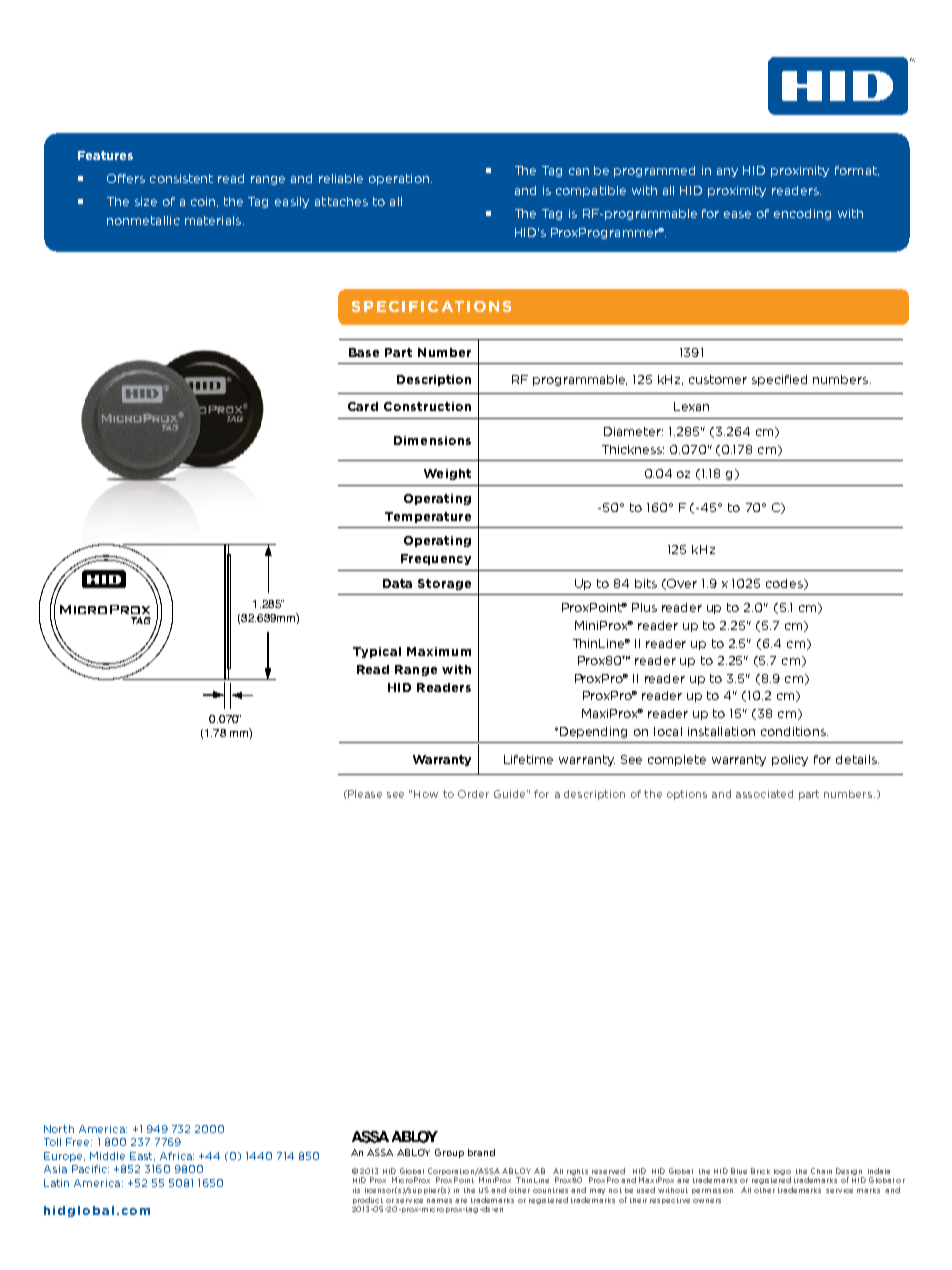  What do you see at coordinates (764, 794) in the document?
I see `associated` at bounding box center [764, 794].
